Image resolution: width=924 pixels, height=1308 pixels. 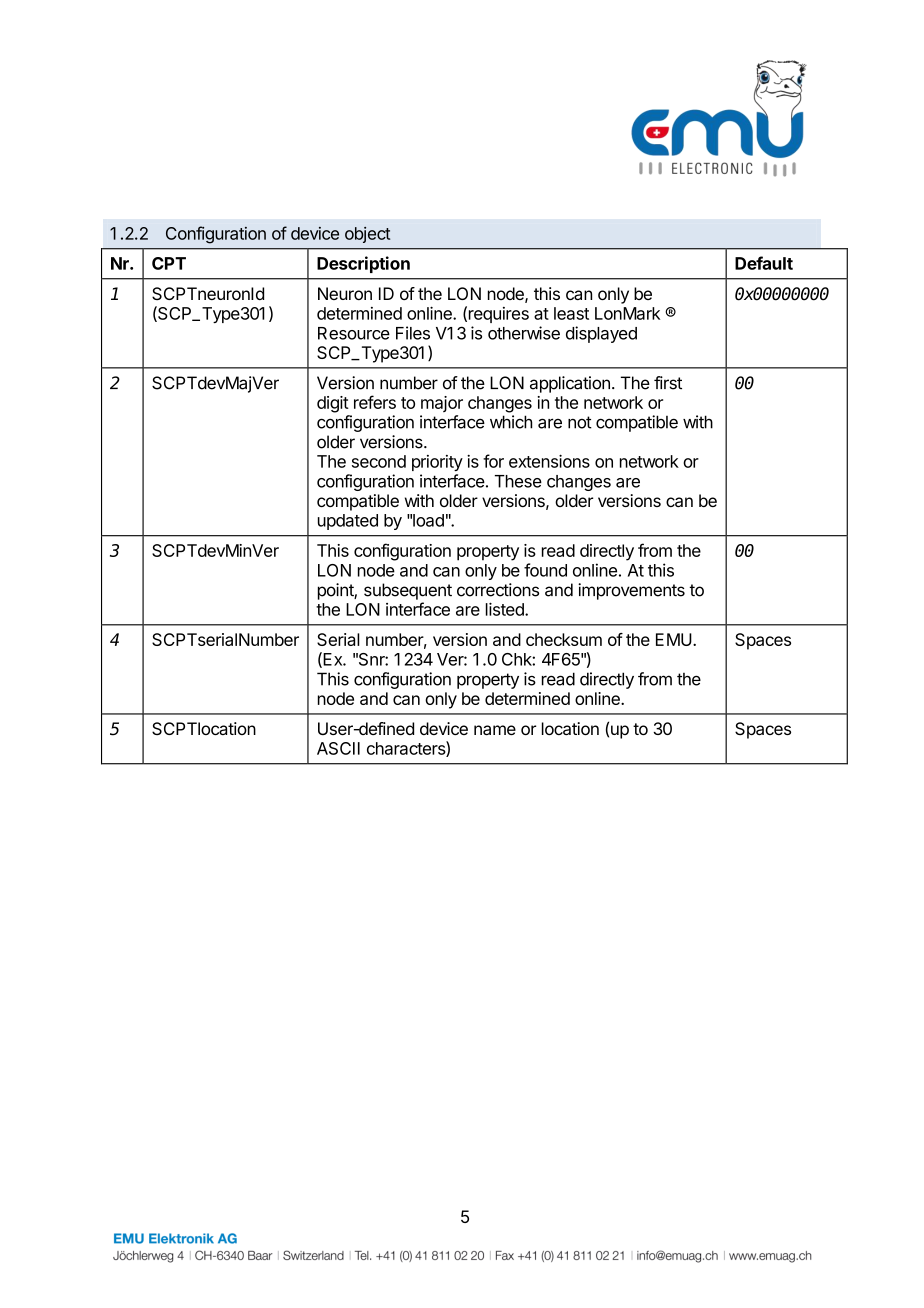 I want to click on application, so click(x=570, y=384).
